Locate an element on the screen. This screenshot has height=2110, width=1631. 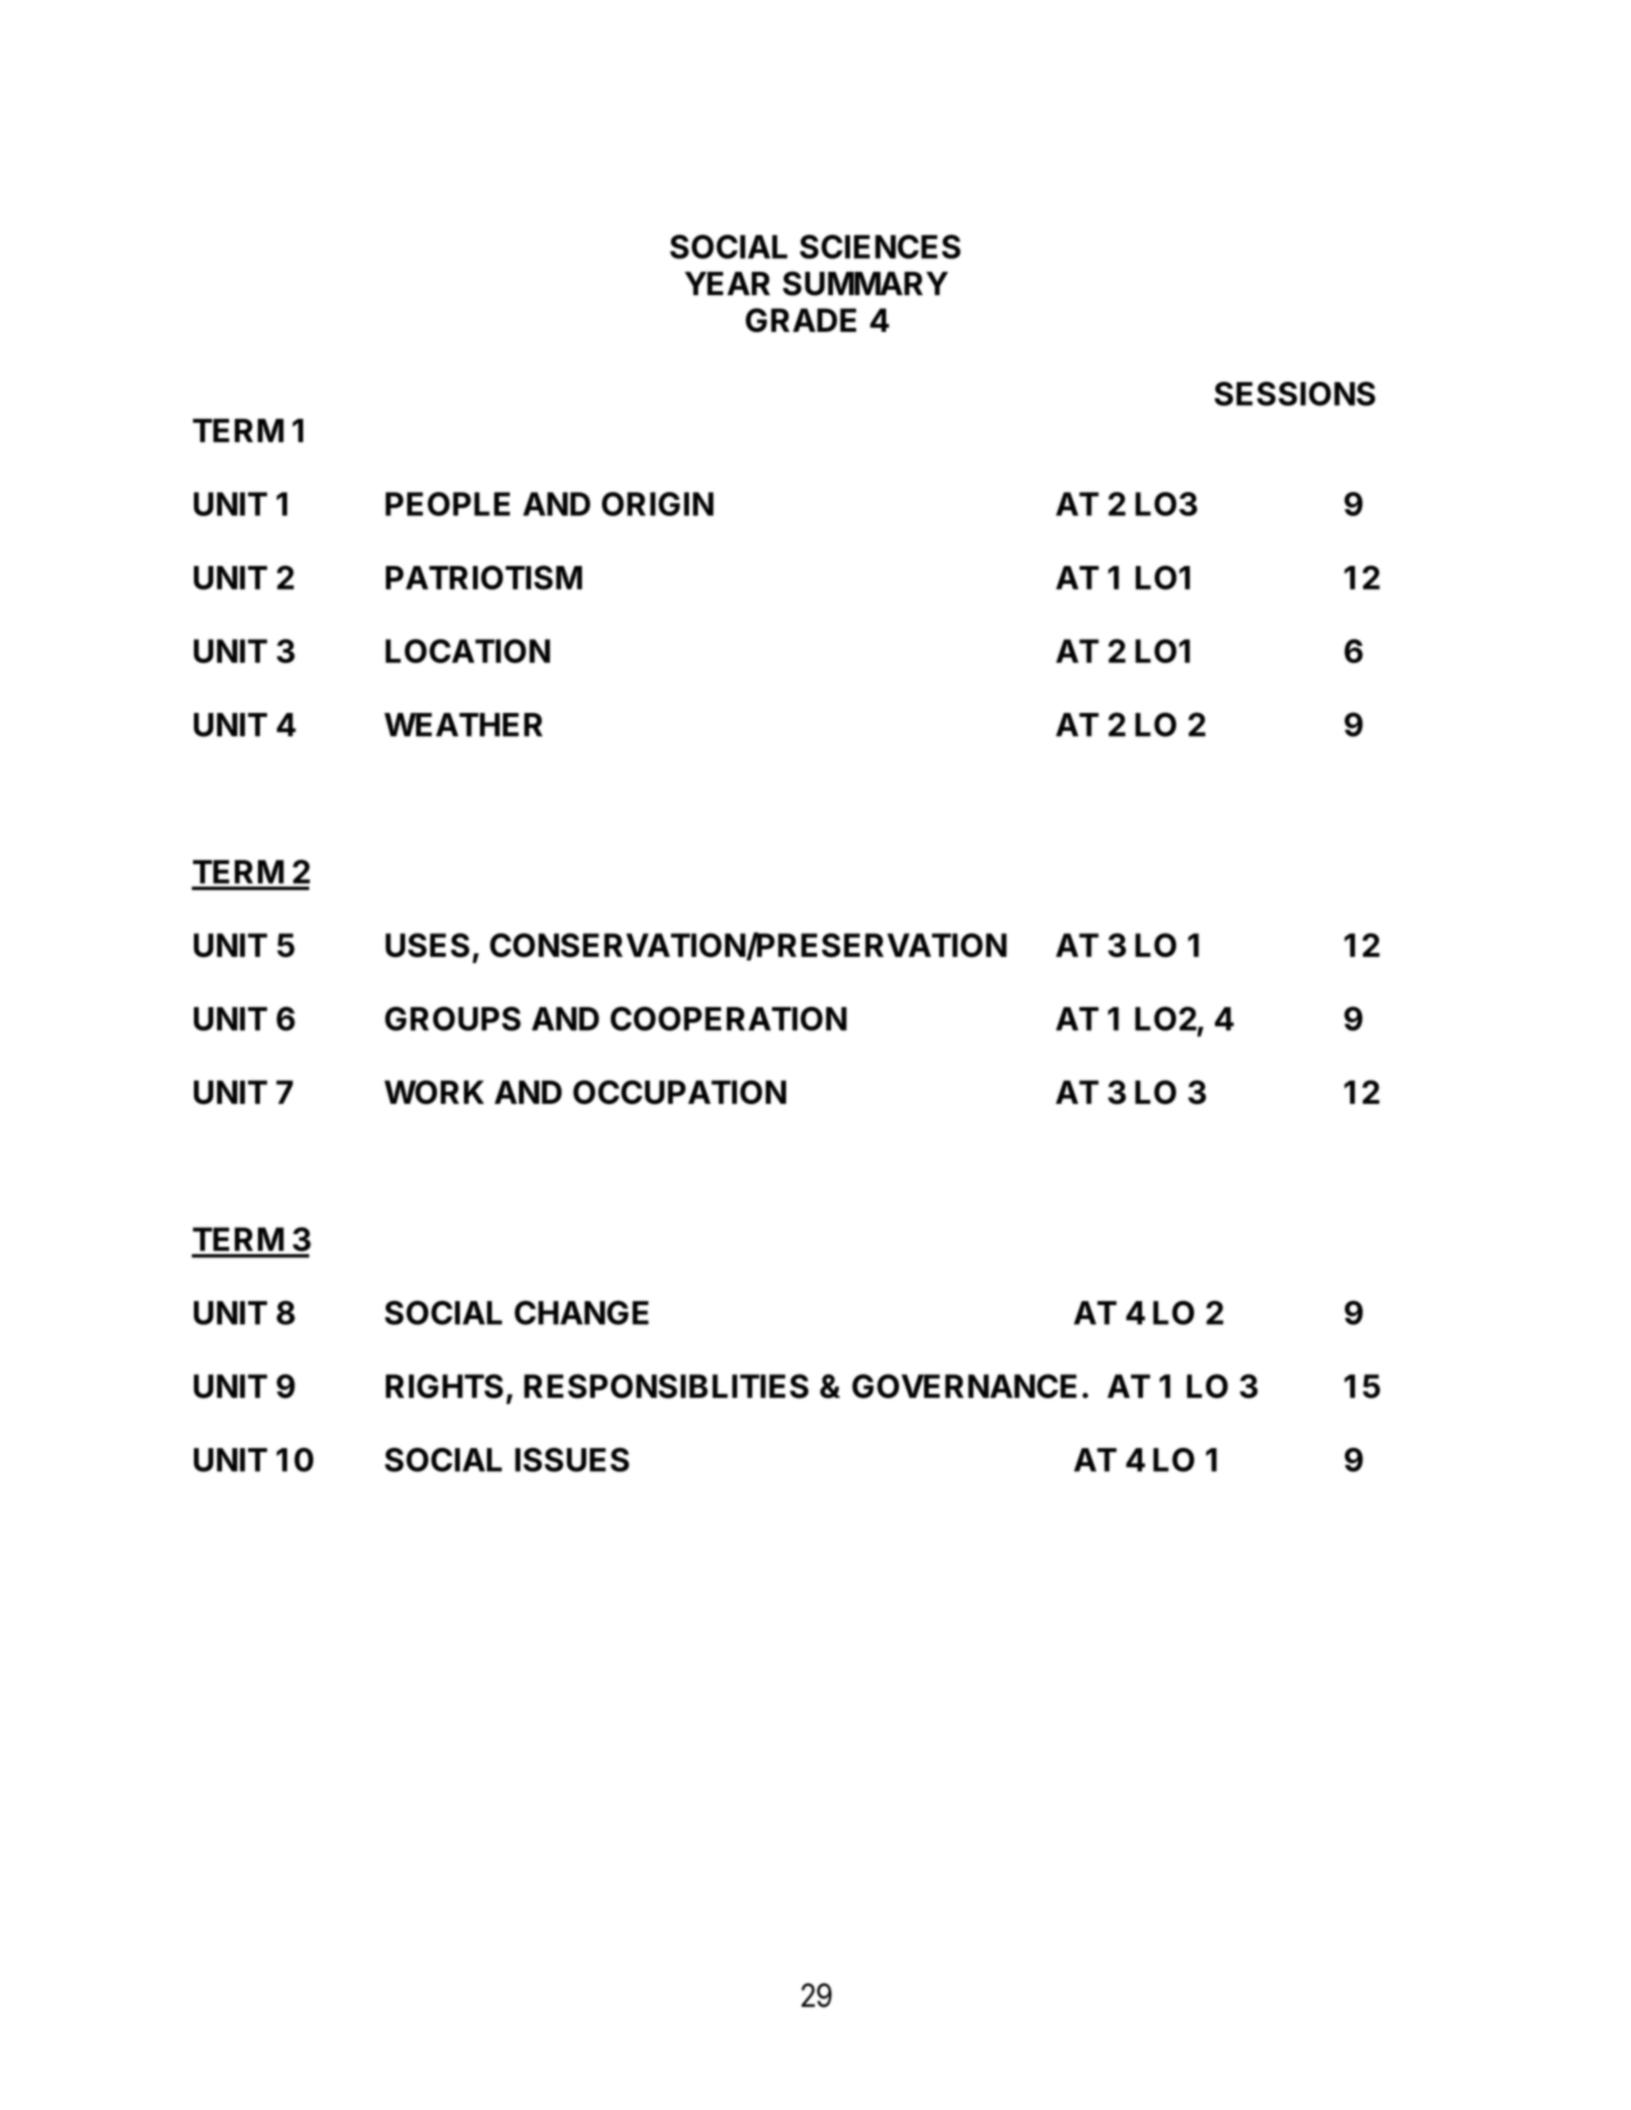
WEATHER is located at coordinates (463, 725).
